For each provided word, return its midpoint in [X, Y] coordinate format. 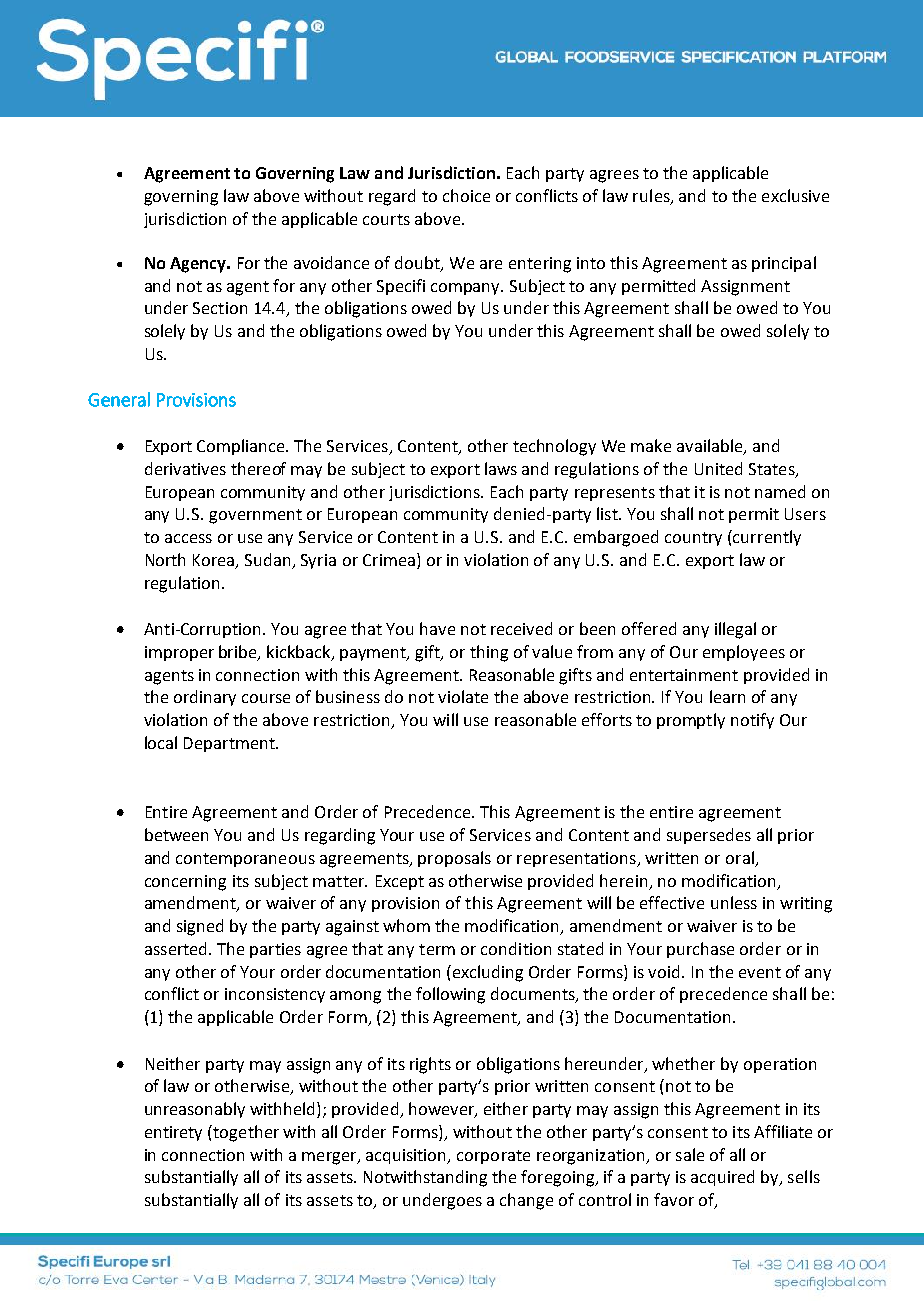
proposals [454, 859]
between [176, 834]
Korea [215, 561]
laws [501, 468]
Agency [199, 265]
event [760, 972]
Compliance [242, 447]
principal [784, 264]
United [718, 468]
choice [466, 195]
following [450, 995]
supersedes [709, 836]
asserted [177, 948]
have [437, 628]
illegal [735, 630]
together [245, 1133]
